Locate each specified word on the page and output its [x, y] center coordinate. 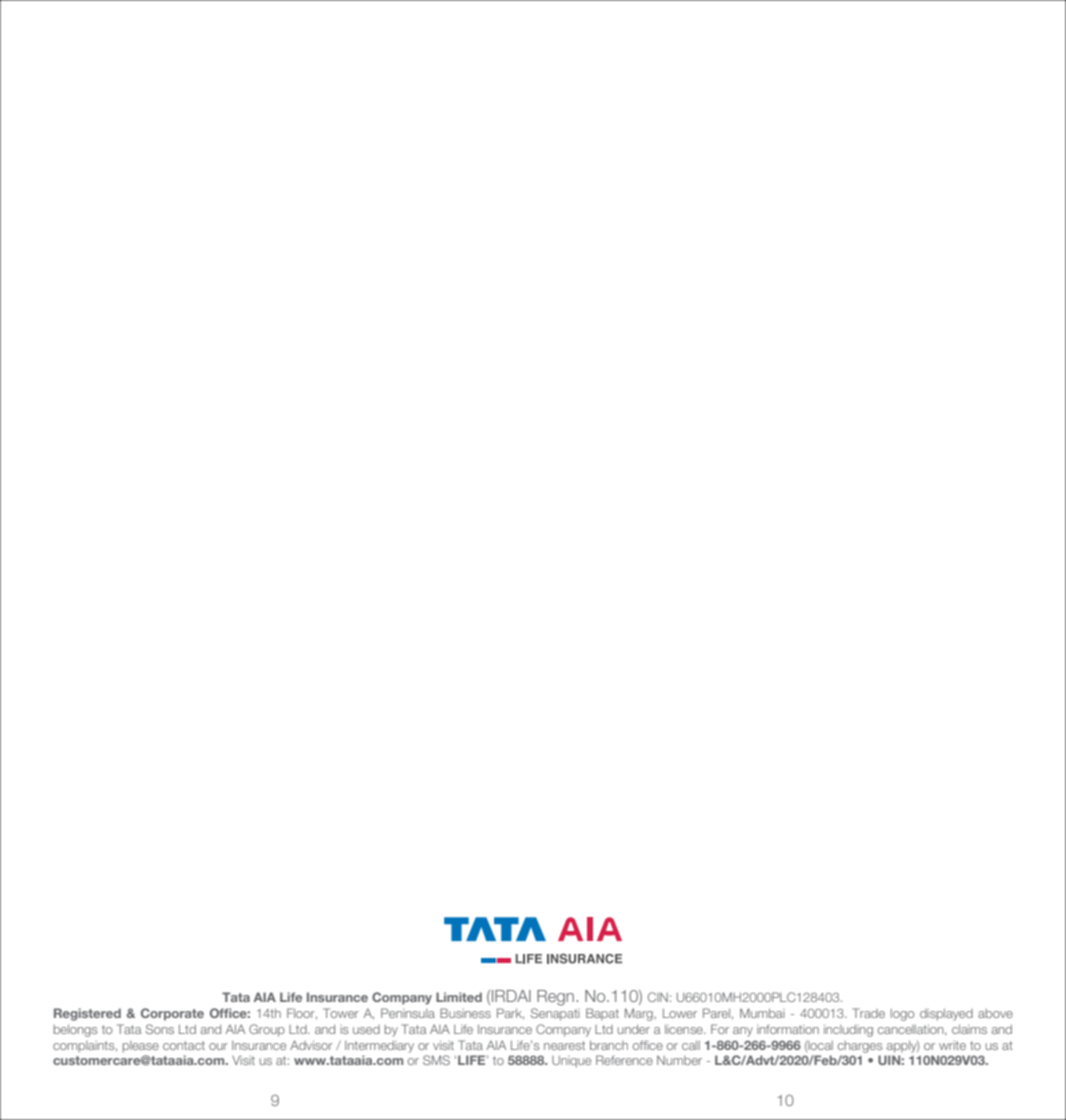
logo [902, 1015]
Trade [868, 1013]
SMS [436, 1060]
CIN [658, 997]
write [952, 1045]
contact [184, 1045]
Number [679, 1060]
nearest [564, 1045]
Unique [571, 1062]
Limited [459, 997]
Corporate [172, 1014]
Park [510, 1014]
